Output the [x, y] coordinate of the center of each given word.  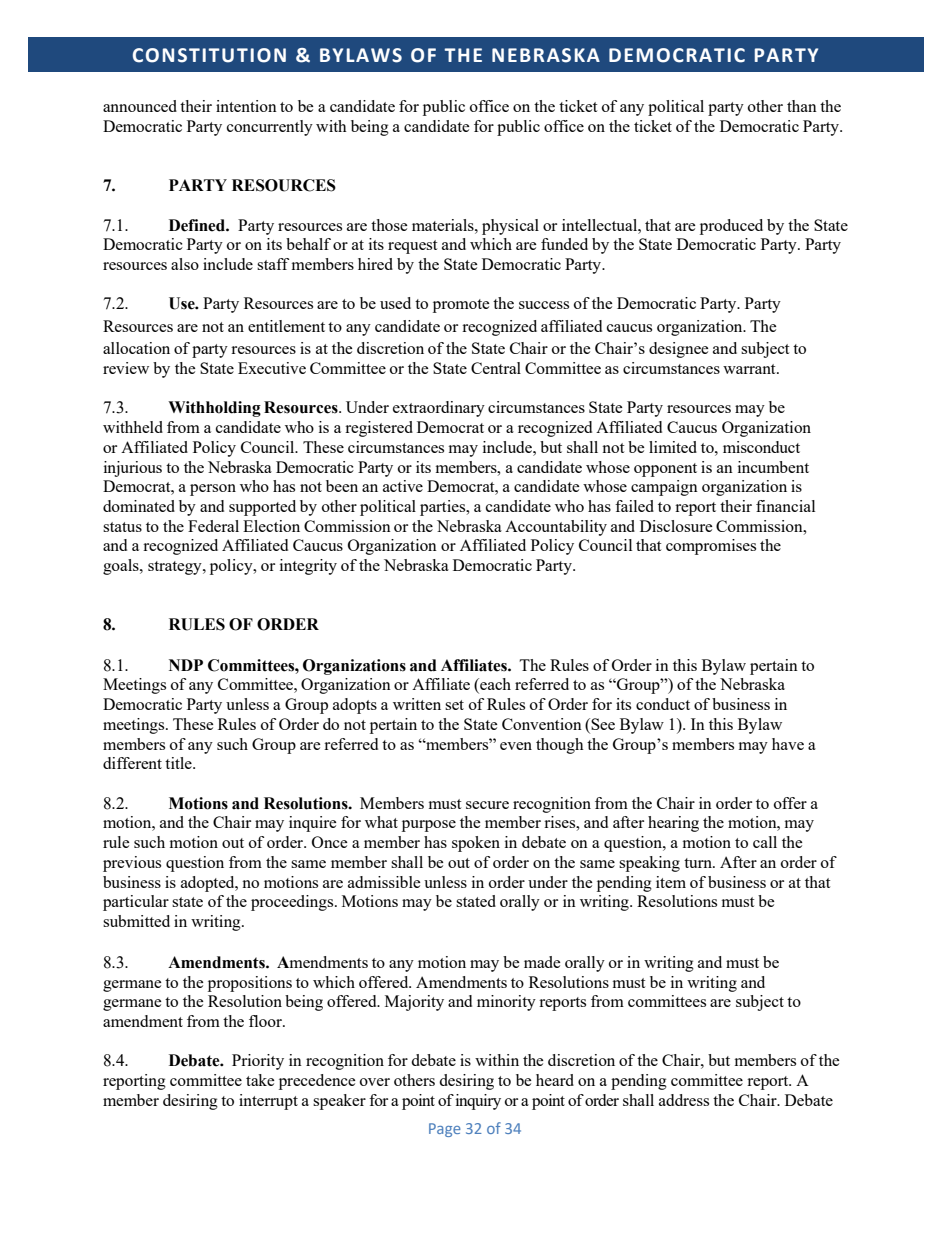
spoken [476, 844]
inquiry [478, 1102]
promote [461, 306]
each [494, 685]
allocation [136, 348]
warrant [750, 369]
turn [699, 863]
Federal [213, 526]
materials [444, 225]
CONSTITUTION [209, 55]
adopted [209, 884]
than [802, 106]
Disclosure [676, 526]
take [260, 1080]
